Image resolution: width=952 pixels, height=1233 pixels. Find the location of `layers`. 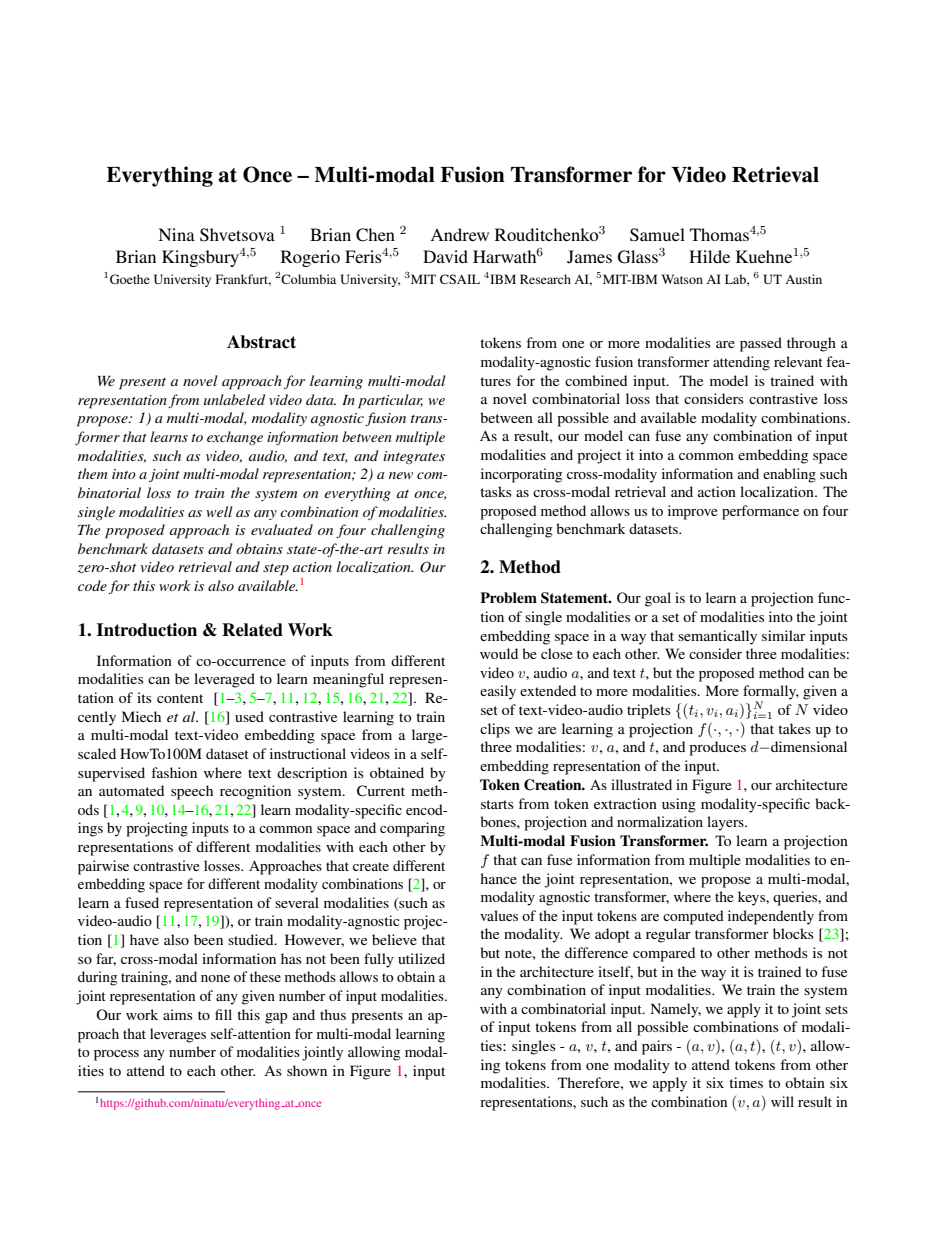

layers is located at coordinates (726, 823).
